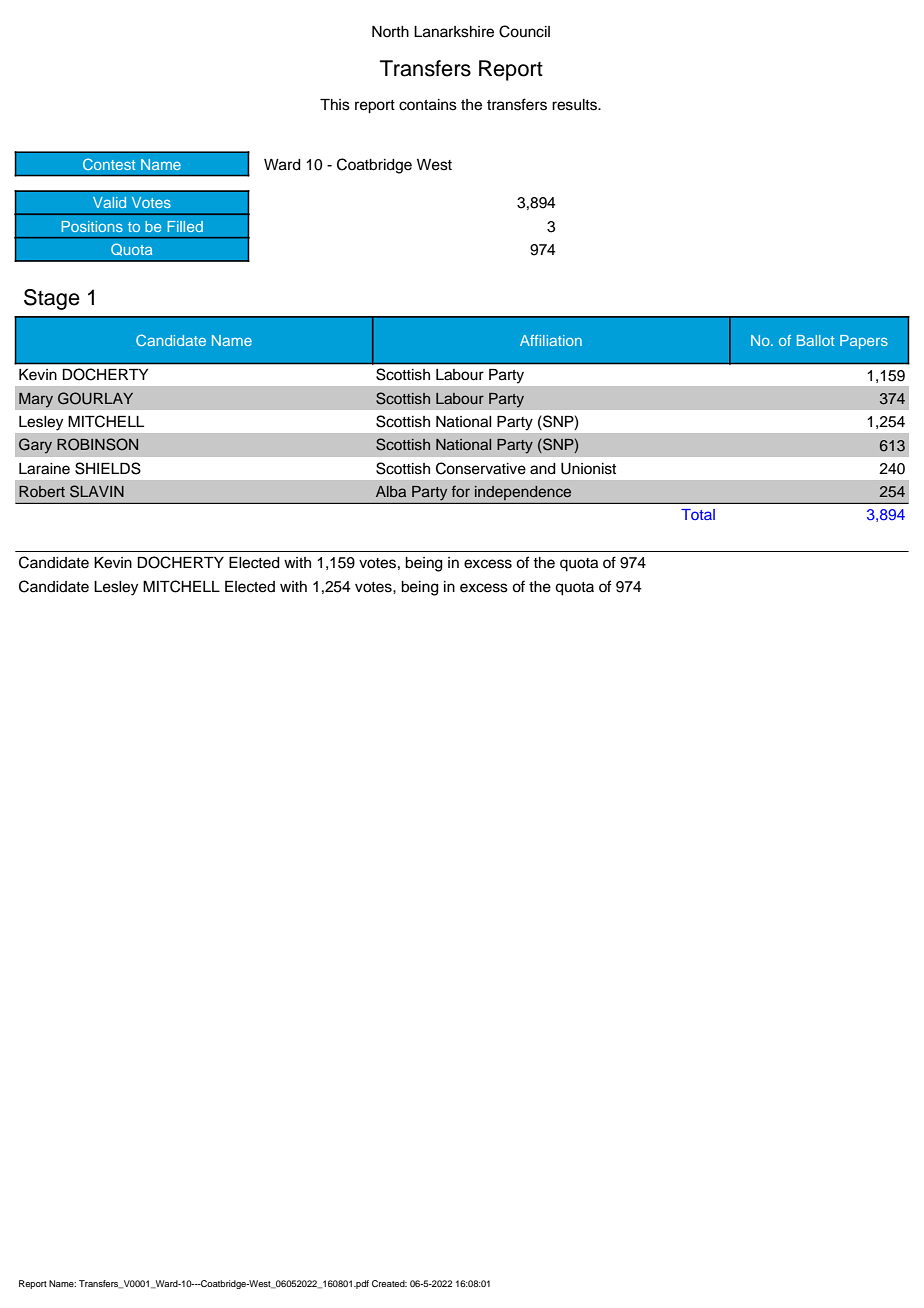 This page has width=924, height=1308. Describe the element at coordinates (524, 31) in the page. I see `Council` at that location.
